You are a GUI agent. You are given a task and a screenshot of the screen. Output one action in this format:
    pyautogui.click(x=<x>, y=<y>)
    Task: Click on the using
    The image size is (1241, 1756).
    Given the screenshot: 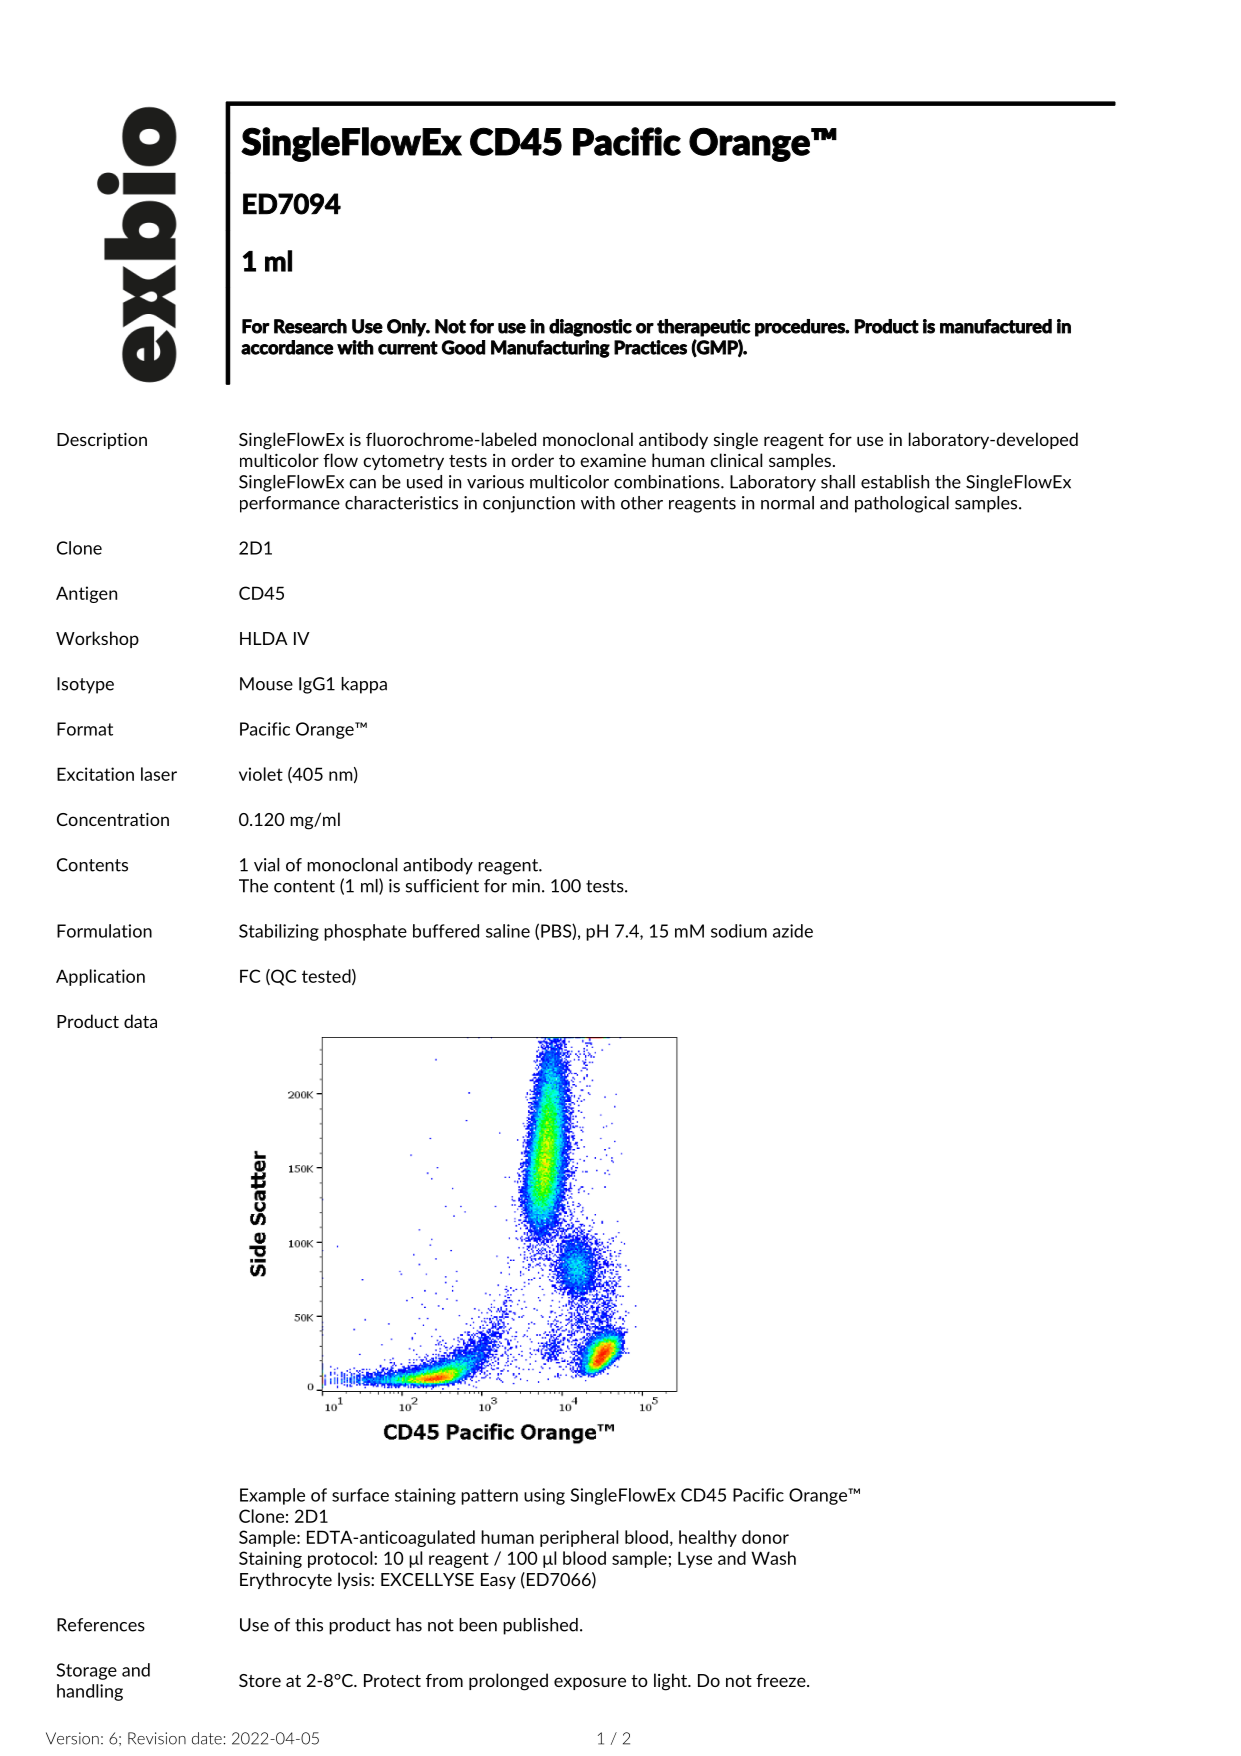 What is the action you would take?
    pyautogui.click(x=544, y=1496)
